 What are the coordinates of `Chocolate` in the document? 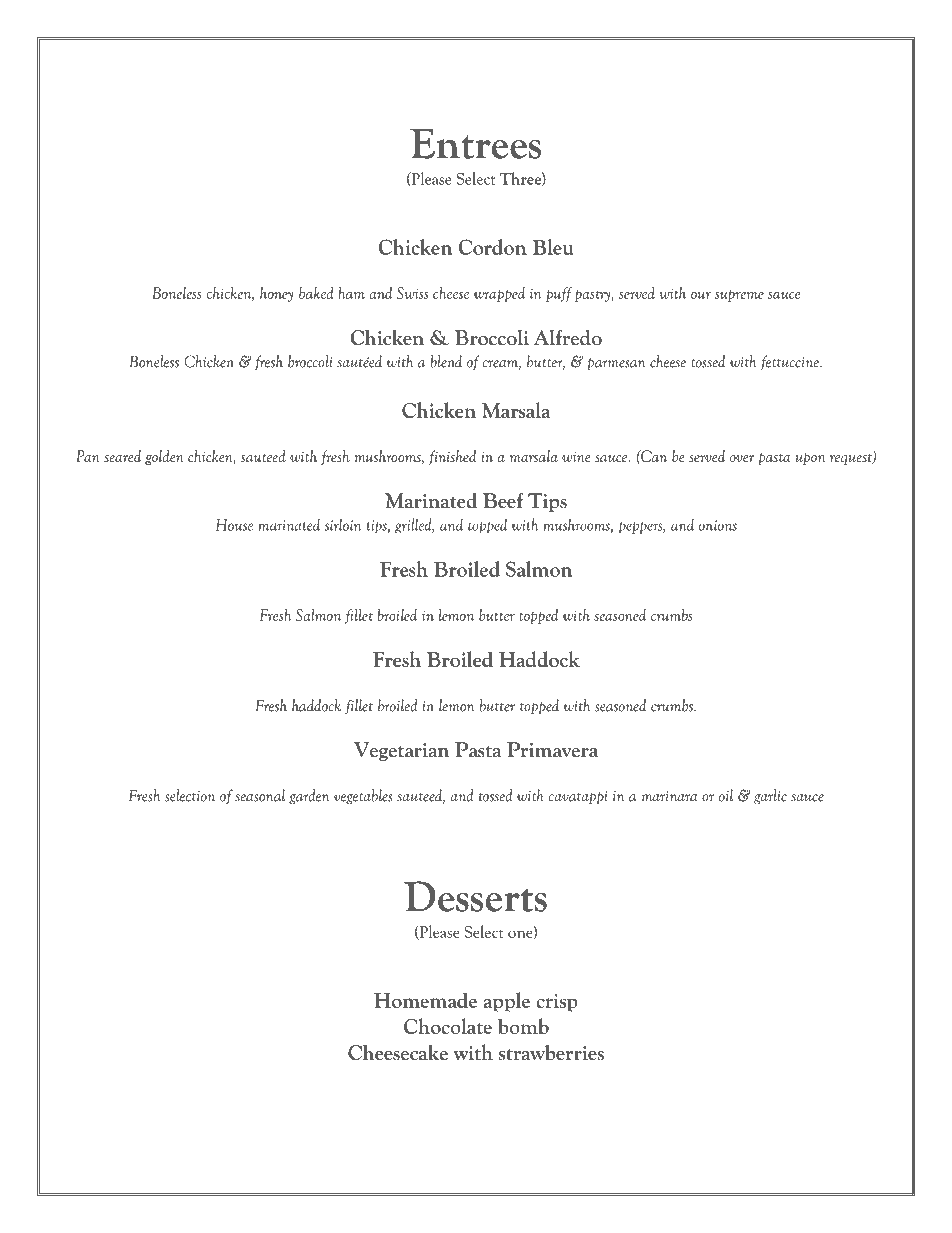 It's located at (448, 1026).
